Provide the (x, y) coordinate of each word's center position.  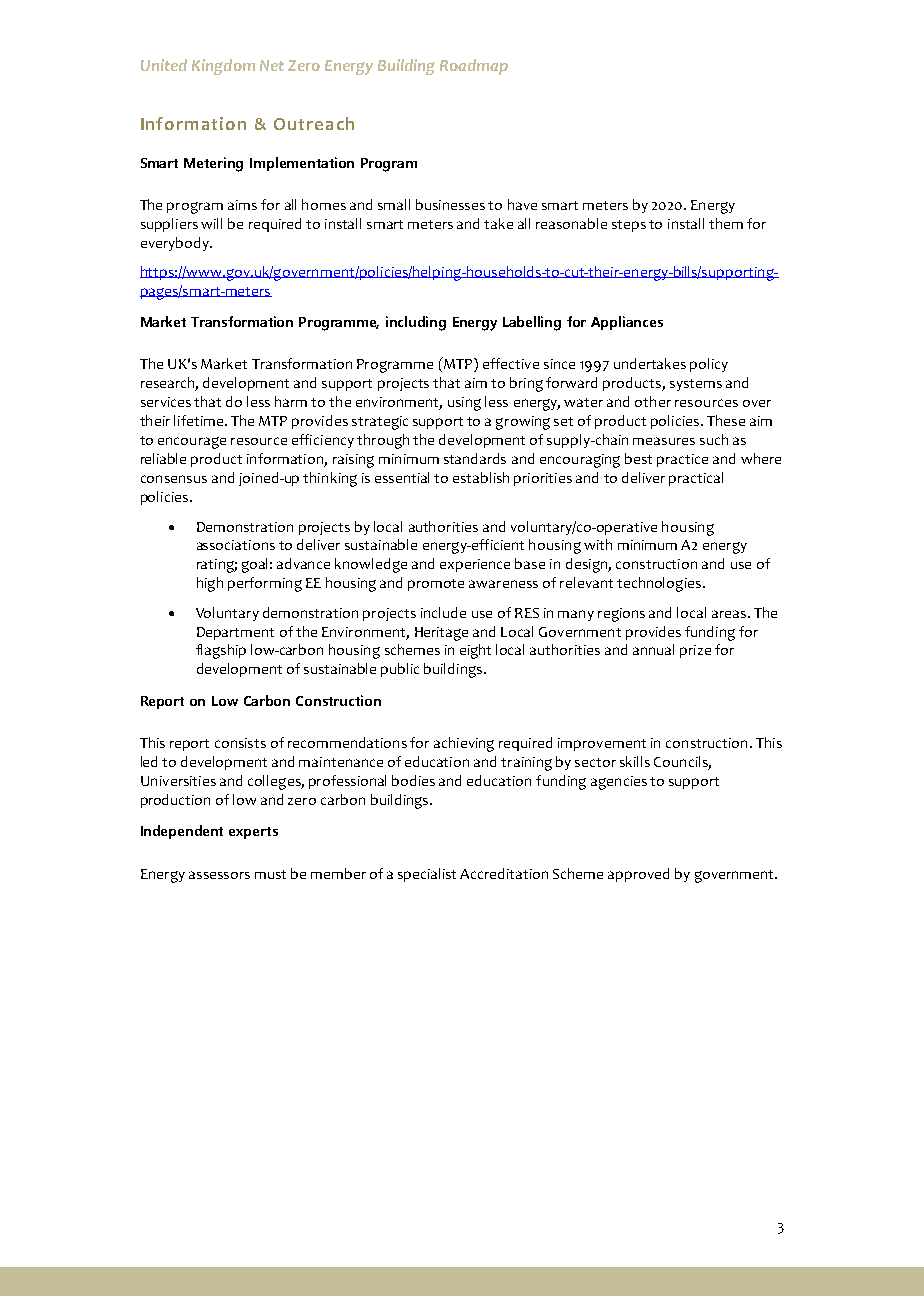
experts (253, 833)
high (210, 584)
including (416, 323)
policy (709, 365)
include (443, 612)
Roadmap (474, 67)
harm (291, 401)
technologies (659, 584)
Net (272, 65)
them (726, 223)
